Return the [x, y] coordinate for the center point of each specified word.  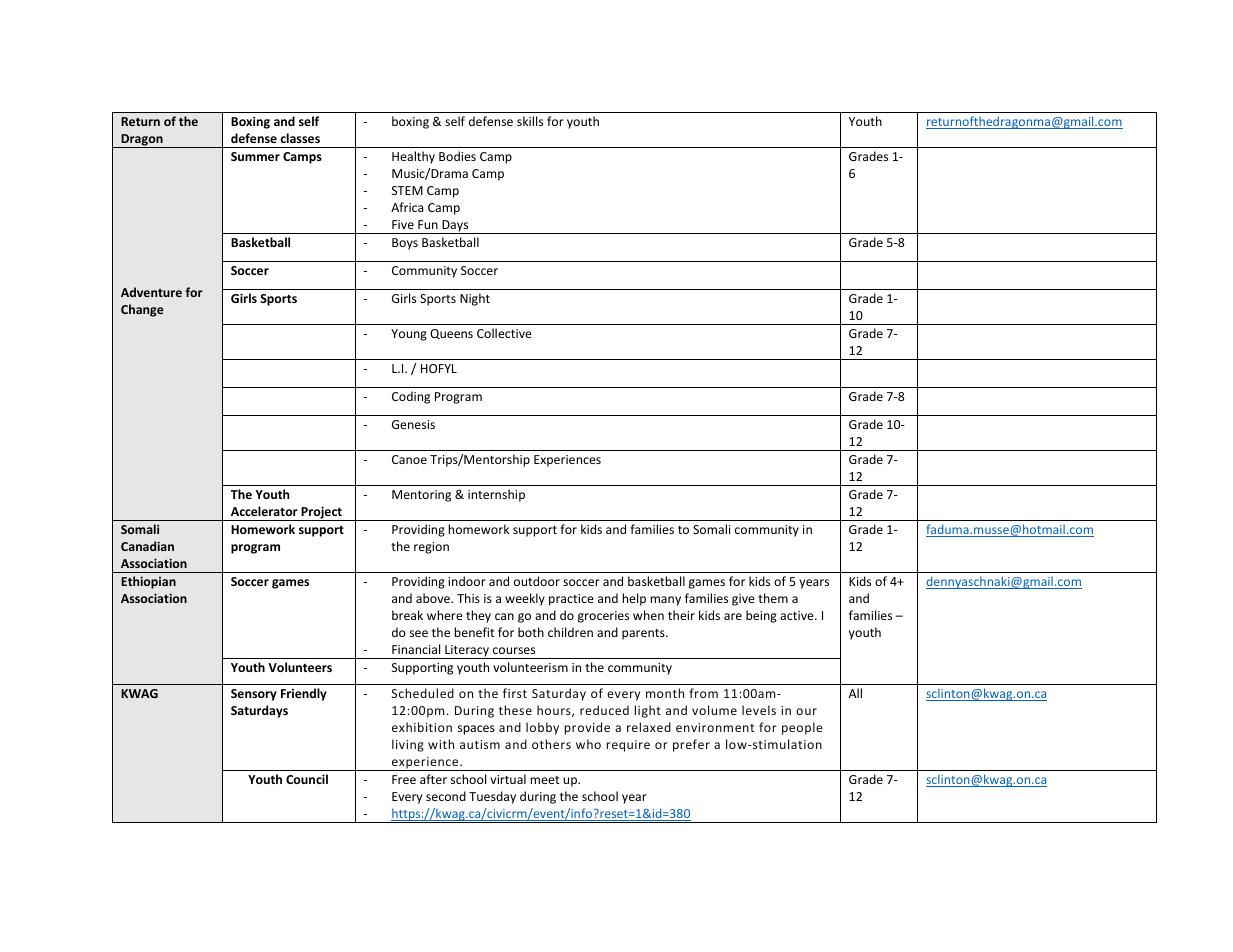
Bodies [457, 156]
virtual [508, 779]
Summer [255, 156]
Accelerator [264, 511]
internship [496, 495]
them [773, 598]
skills [530, 121]
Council [307, 779]
